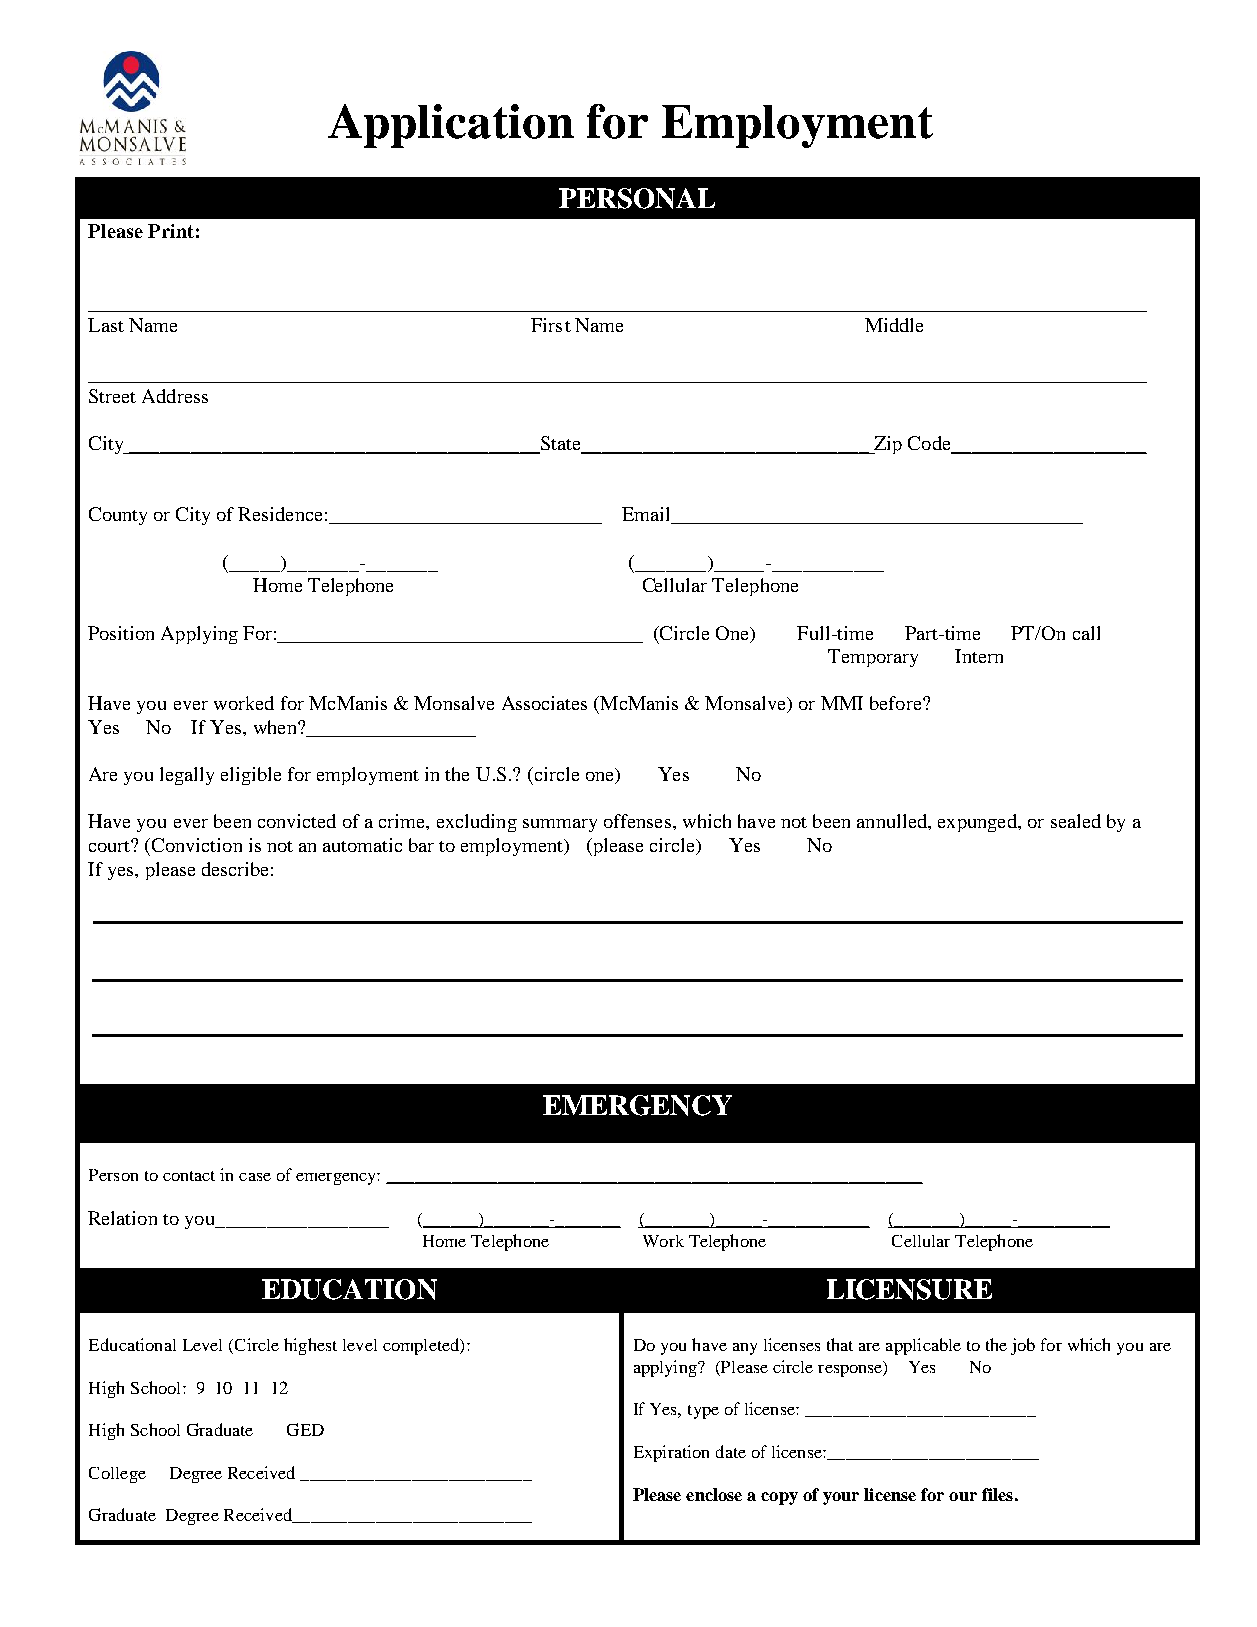 The height and width of the screenshot is (1627, 1257). Describe the element at coordinates (560, 825) in the screenshot. I see `summary` at that location.
